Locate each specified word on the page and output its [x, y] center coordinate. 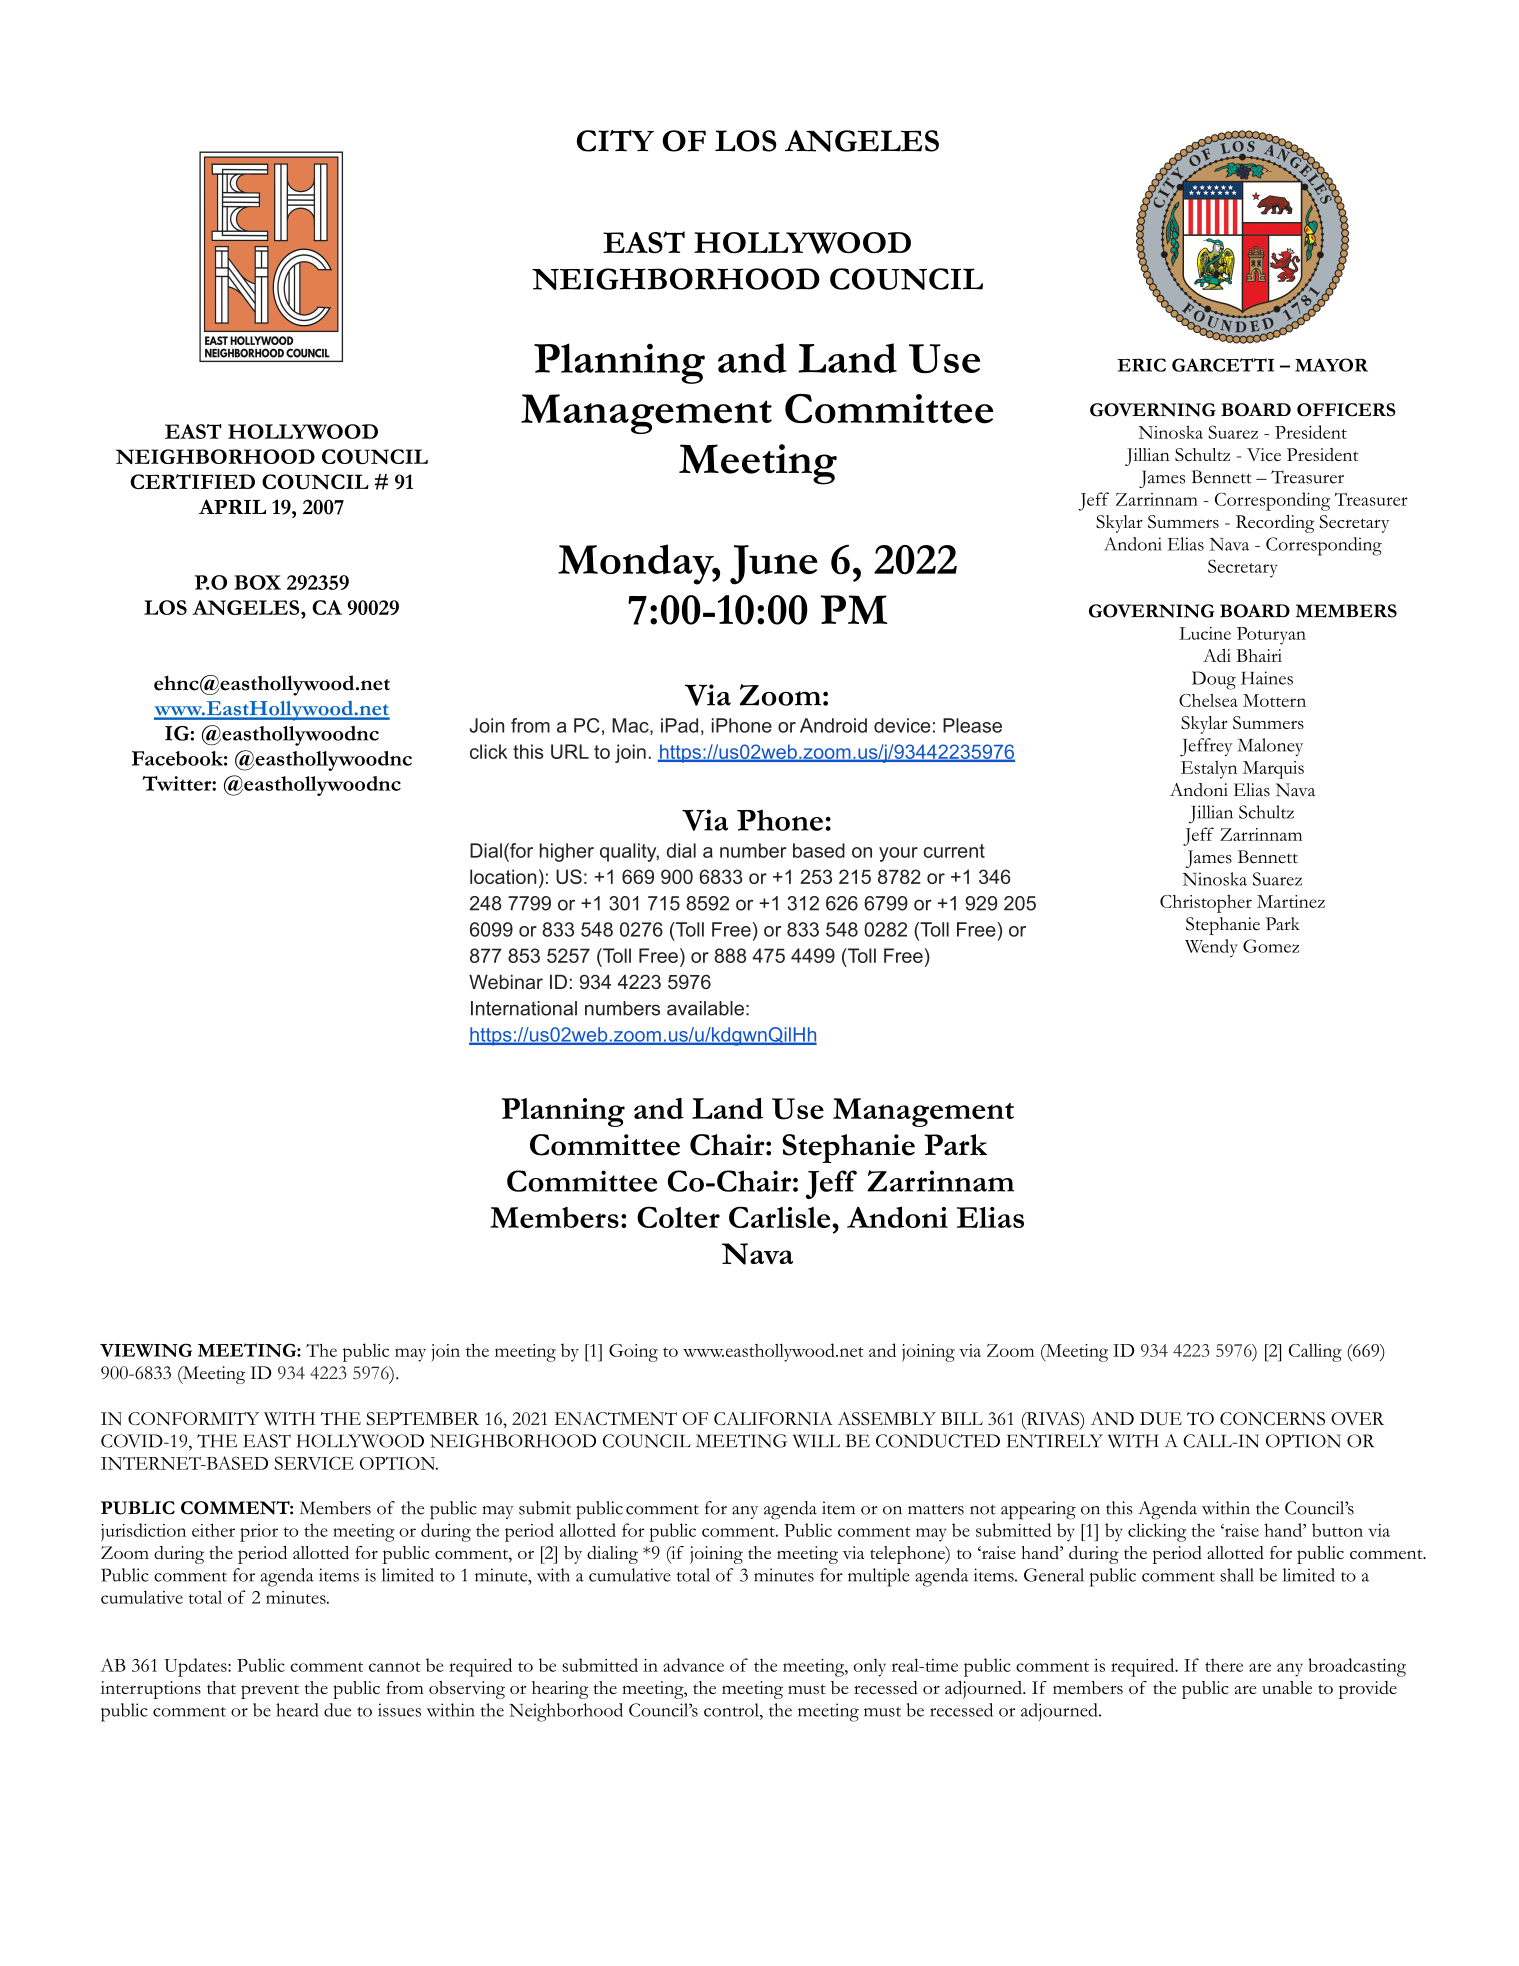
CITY [615, 141]
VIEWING [146, 1350]
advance [693, 1665]
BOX [257, 582]
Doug [1214, 680]
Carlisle [781, 1217]
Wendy [1211, 948]
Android [833, 725]
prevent [270, 1691]
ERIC [1141, 365]
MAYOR [1331, 365]
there [1224, 1665]
